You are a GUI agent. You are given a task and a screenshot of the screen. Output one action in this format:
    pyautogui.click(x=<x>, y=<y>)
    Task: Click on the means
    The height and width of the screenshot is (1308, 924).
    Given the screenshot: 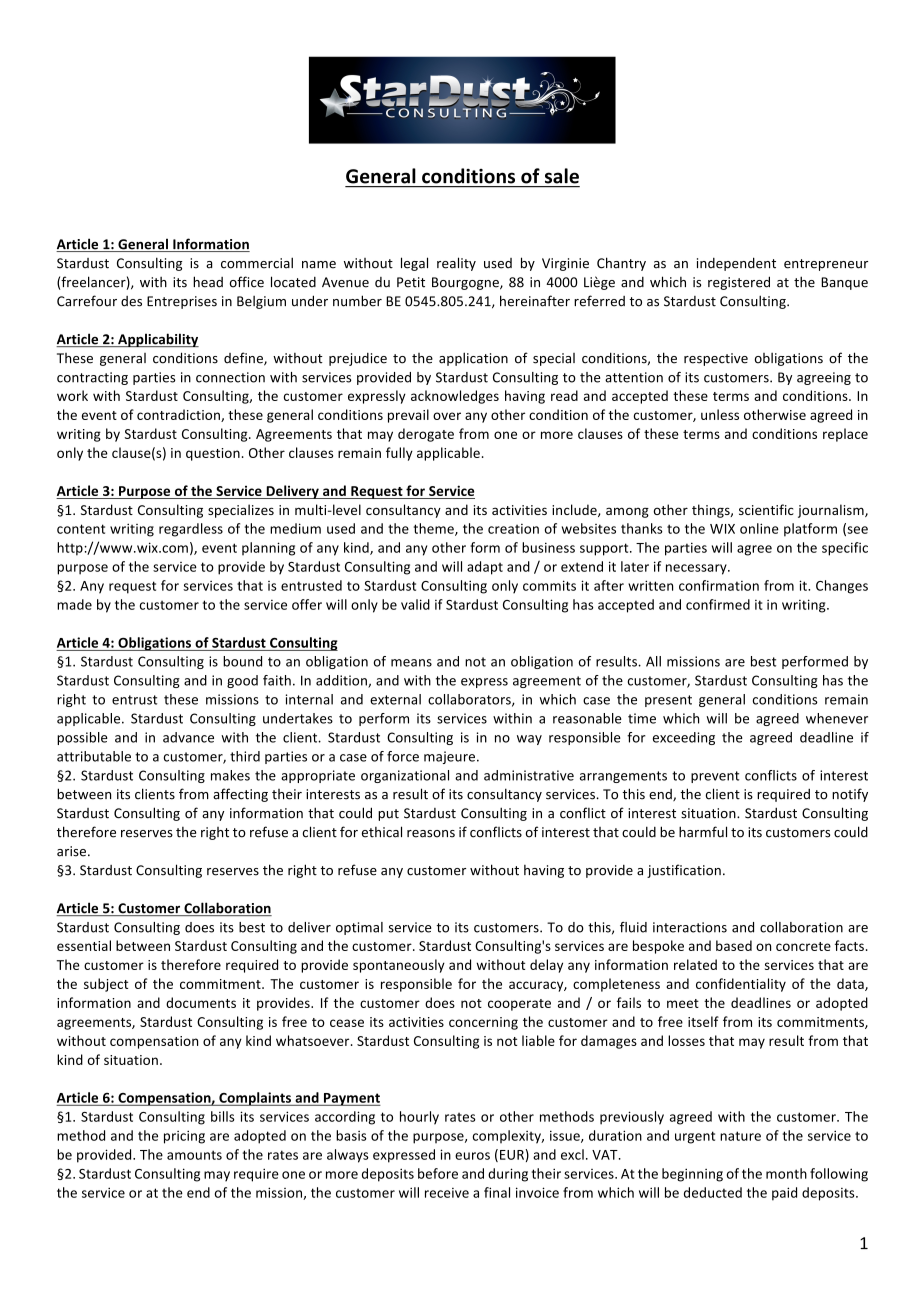 What is the action you would take?
    pyautogui.click(x=411, y=663)
